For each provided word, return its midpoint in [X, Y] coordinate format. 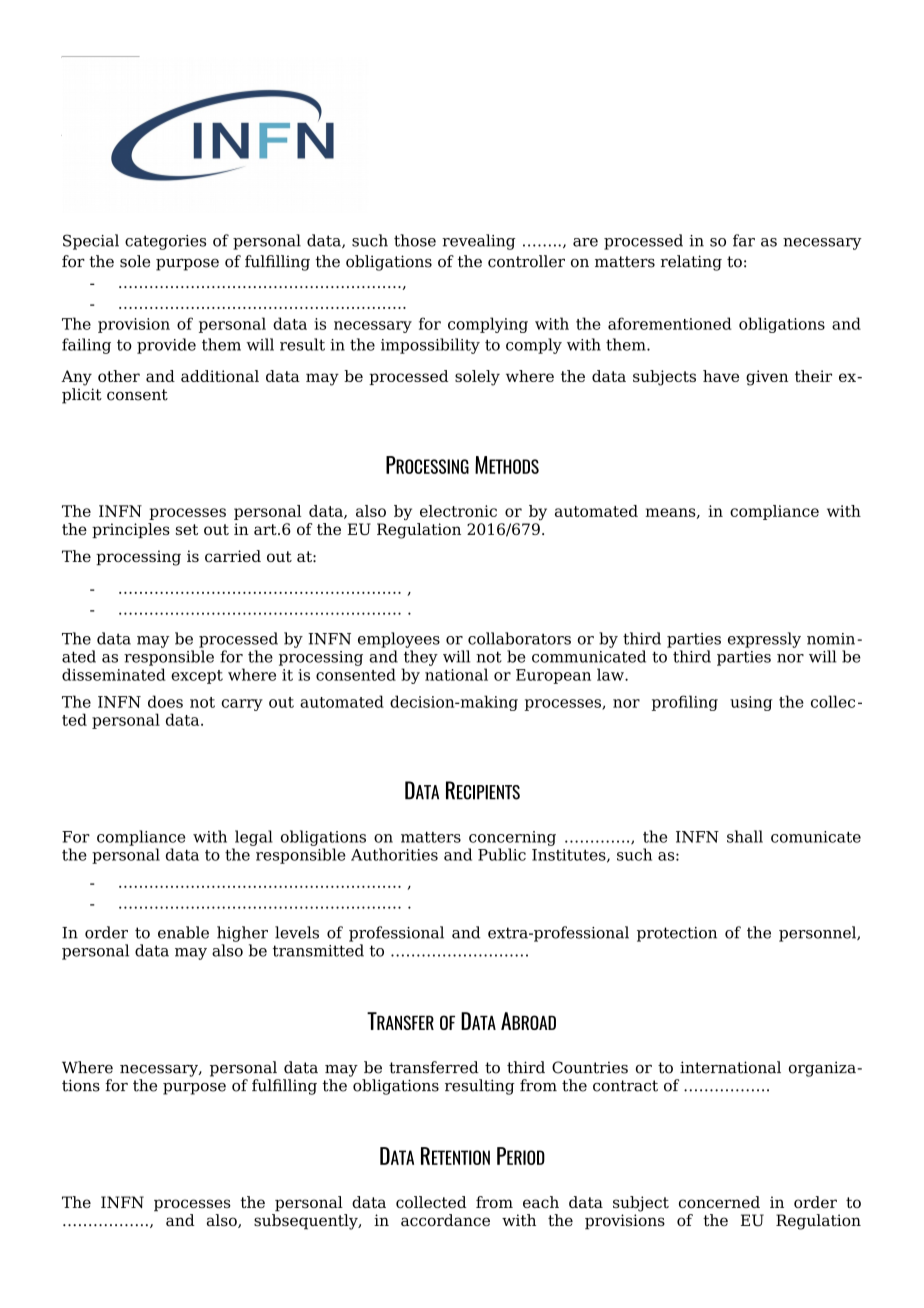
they [421, 658]
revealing [478, 242]
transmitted [318, 950]
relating [691, 263]
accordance [445, 1220]
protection [677, 934]
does [165, 701]
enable [183, 932]
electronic [458, 511]
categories [165, 242]
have [721, 376]
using [751, 703]
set [187, 529]
